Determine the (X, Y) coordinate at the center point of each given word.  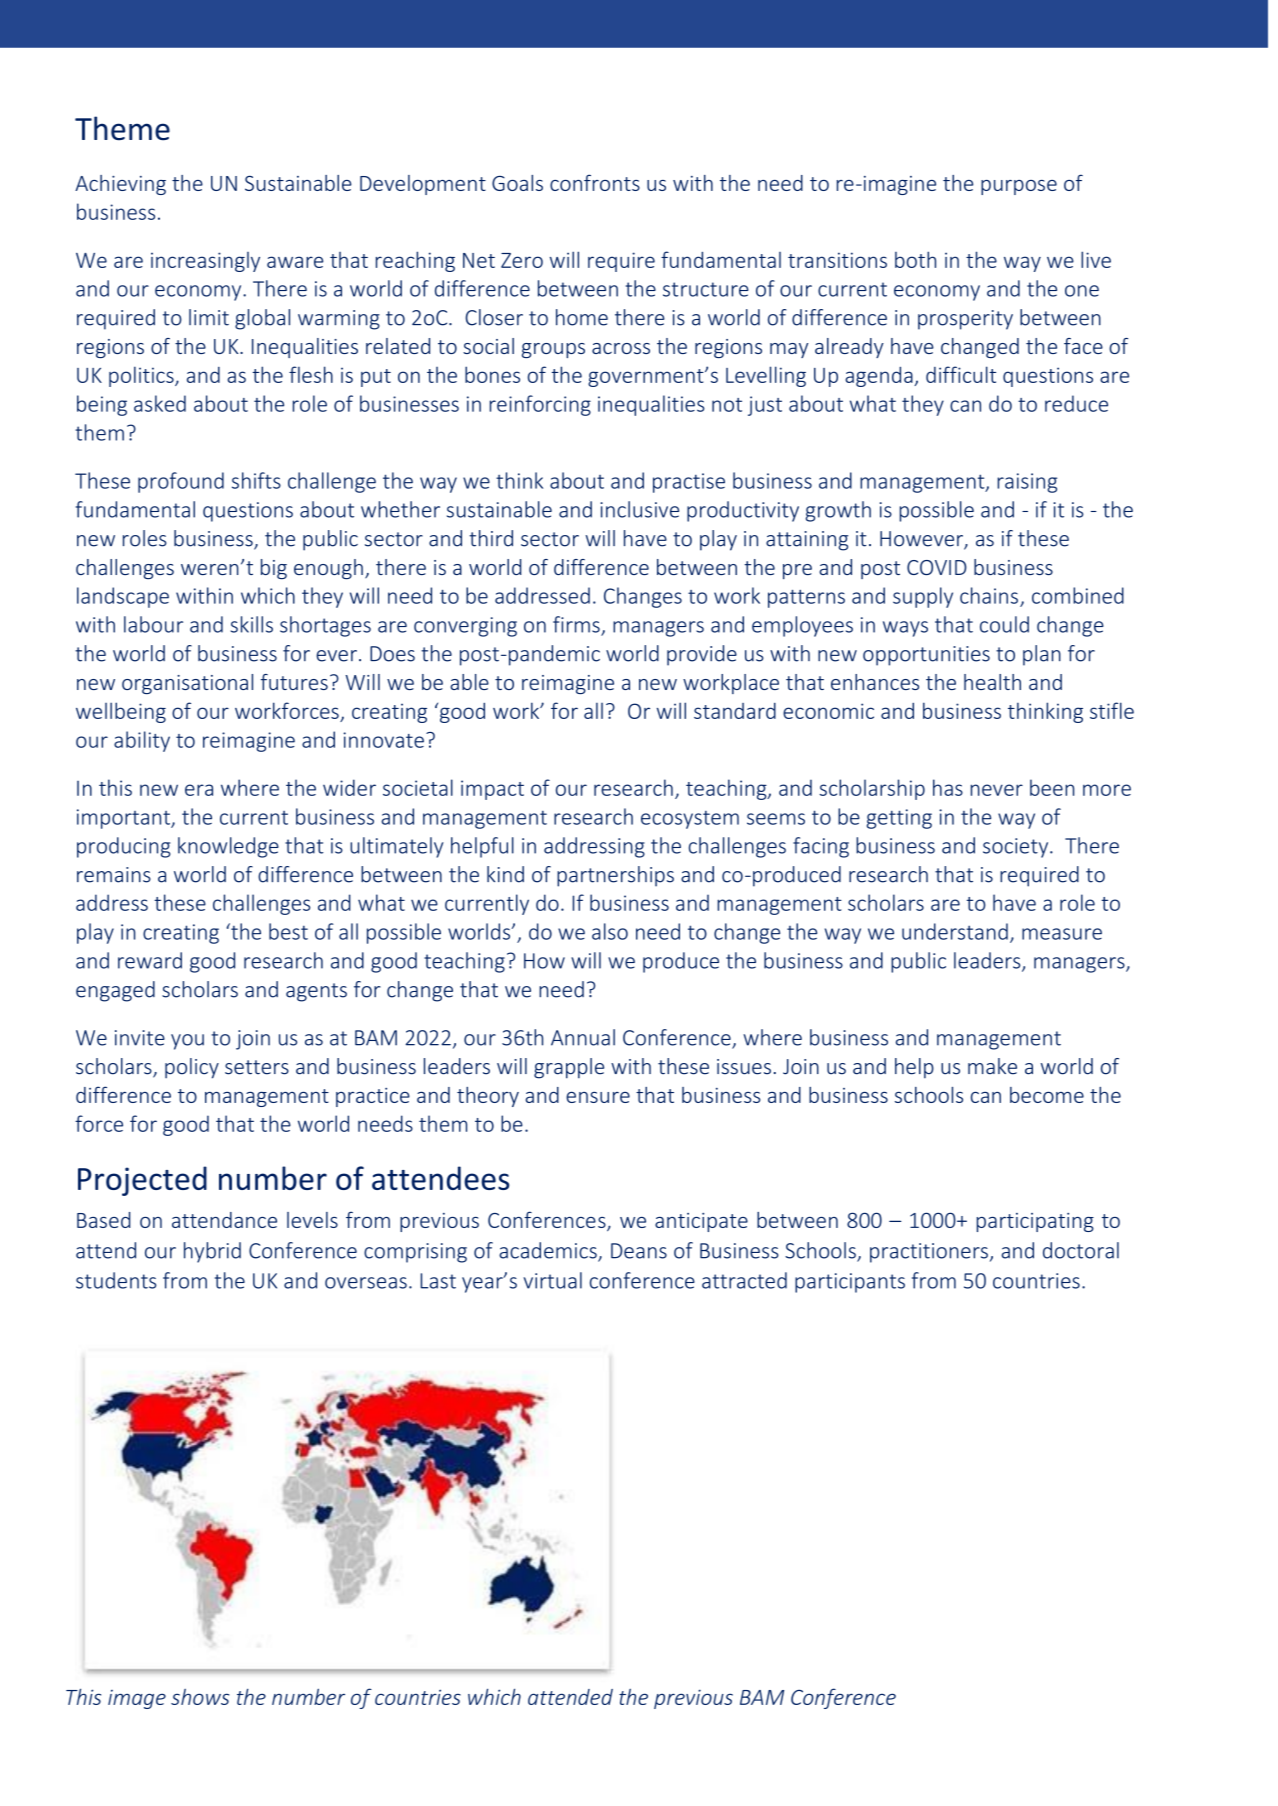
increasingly (205, 262)
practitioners (929, 1253)
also (610, 931)
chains (989, 595)
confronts (595, 182)
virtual (553, 1280)
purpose (1019, 187)
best (288, 931)
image (137, 1699)
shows (200, 1697)
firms (576, 624)
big (274, 569)
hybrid (212, 1252)
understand (955, 931)
